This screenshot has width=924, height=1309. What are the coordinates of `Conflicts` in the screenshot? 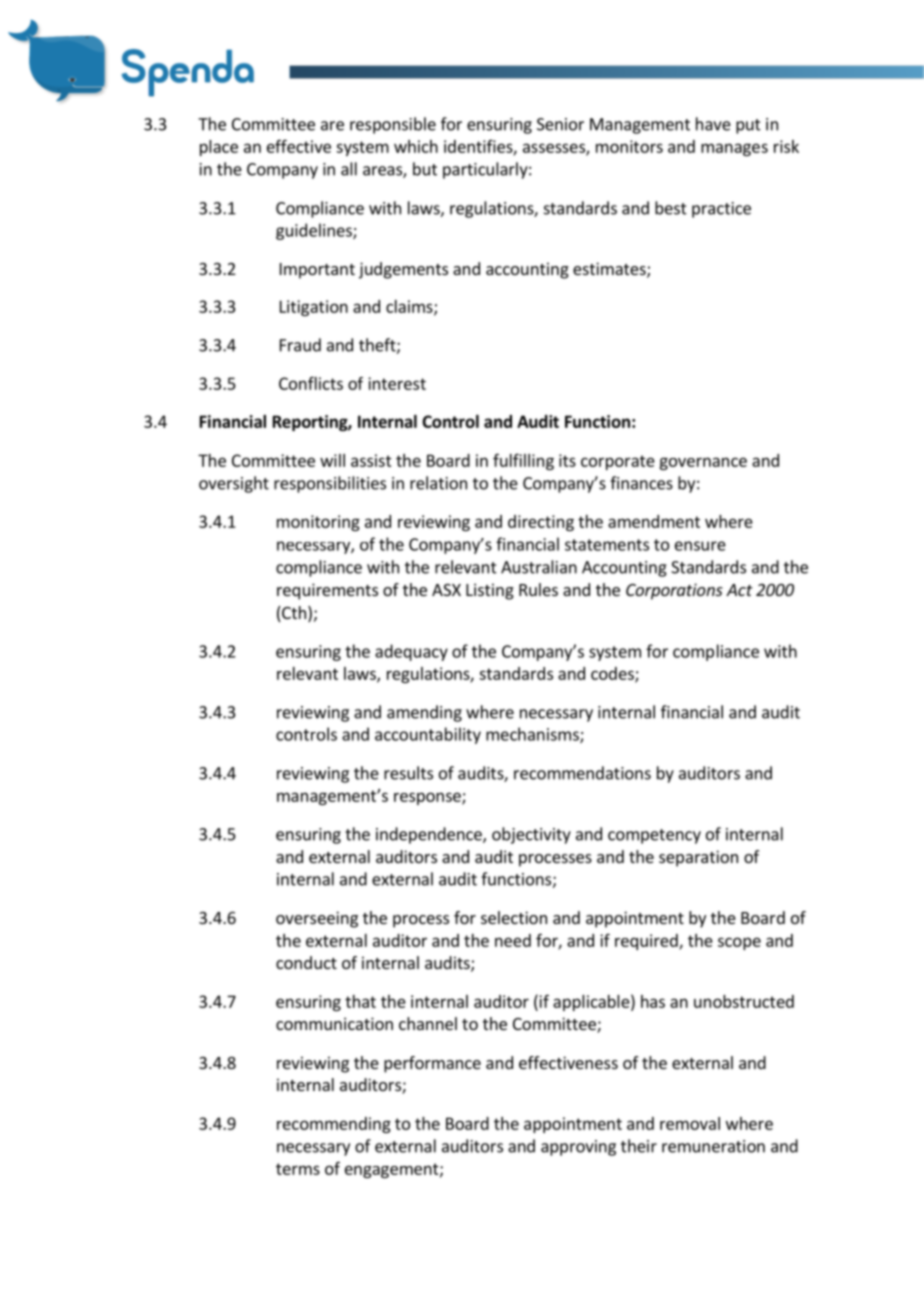 It's located at (311, 383).
